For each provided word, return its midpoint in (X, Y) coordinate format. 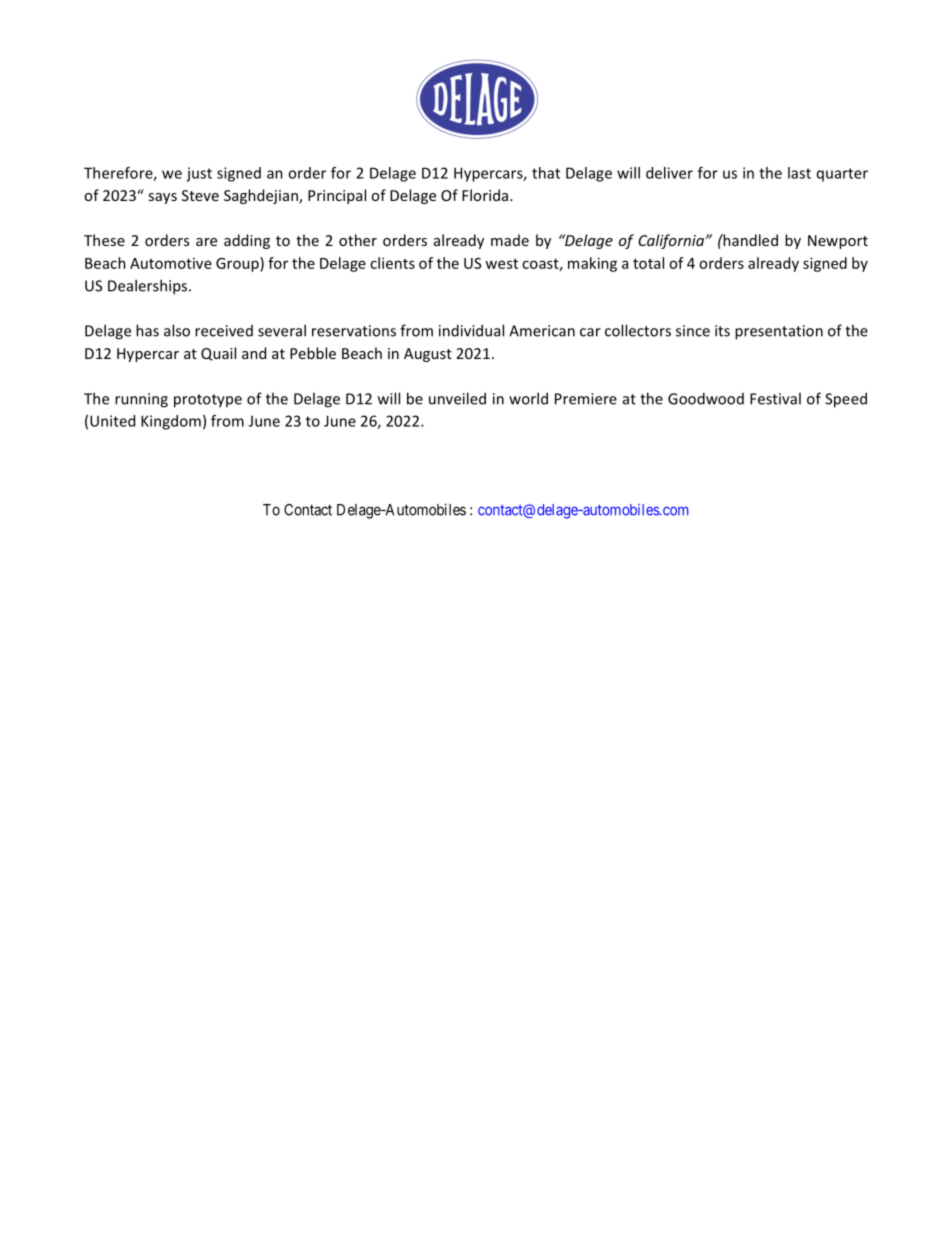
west (501, 264)
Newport (838, 242)
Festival (775, 398)
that (546, 173)
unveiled (457, 398)
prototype (208, 401)
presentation (779, 332)
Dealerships (149, 287)
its (722, 331)
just (199, 174)
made (510, 240)
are (206, 242)
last (799, 173)
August (428, 355)
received (224, 331)
